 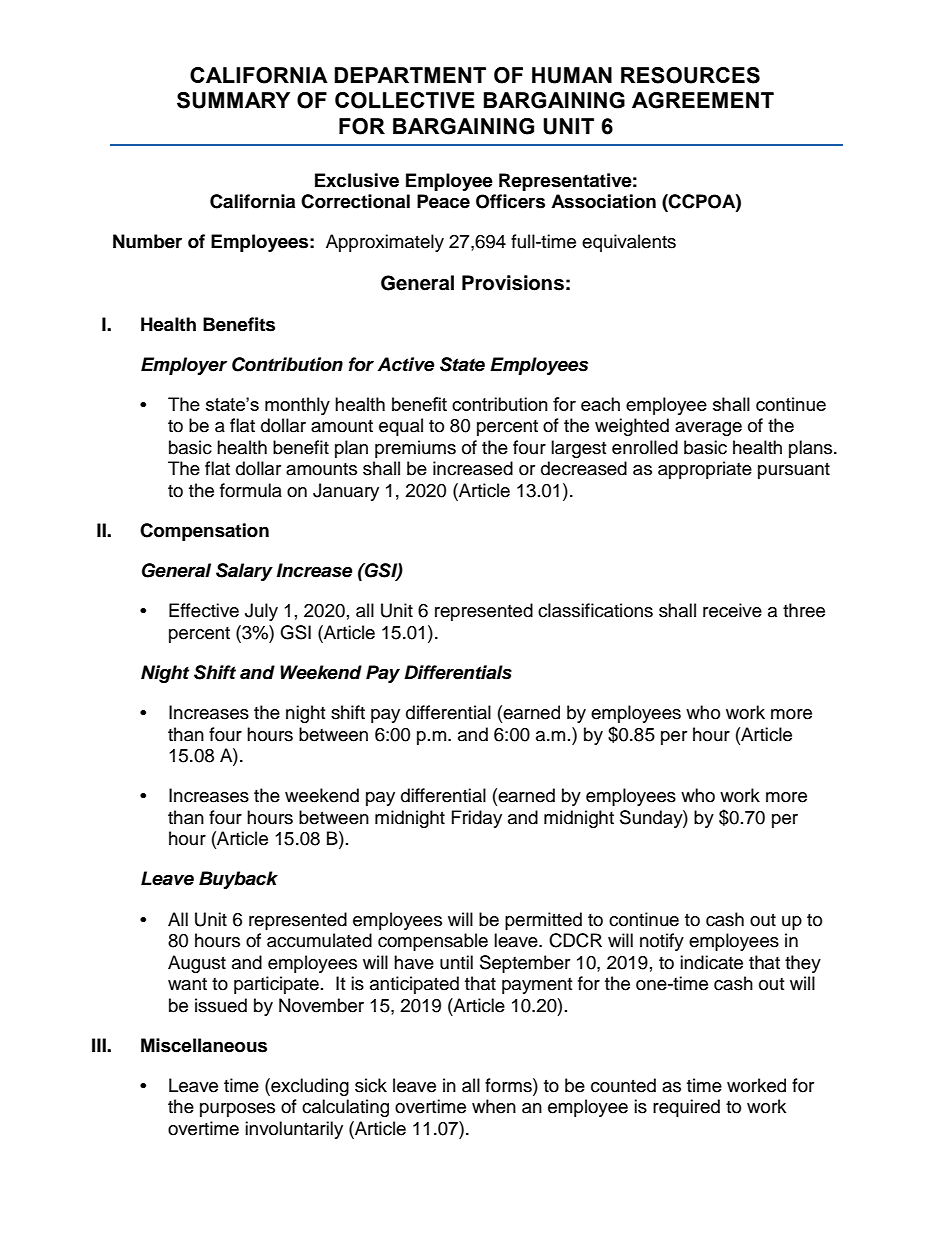 I want to click on notify, so click(x=662, y=942).
